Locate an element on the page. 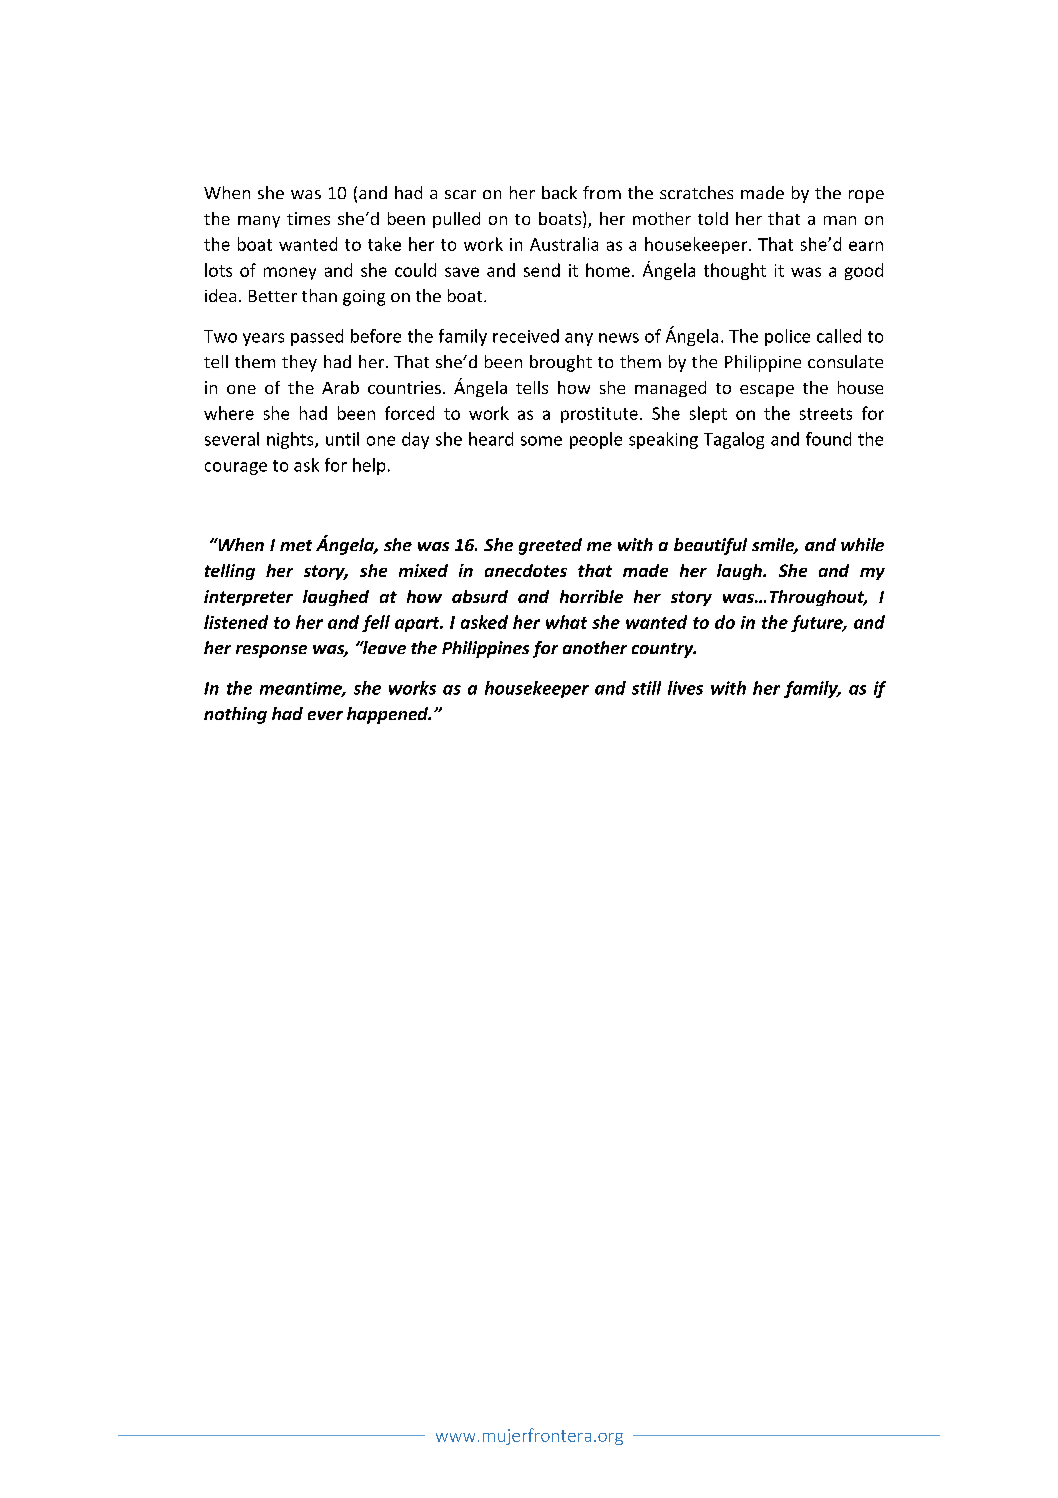 This page has height=1498, width=1058. nights is located at coordinates (291, 440).
